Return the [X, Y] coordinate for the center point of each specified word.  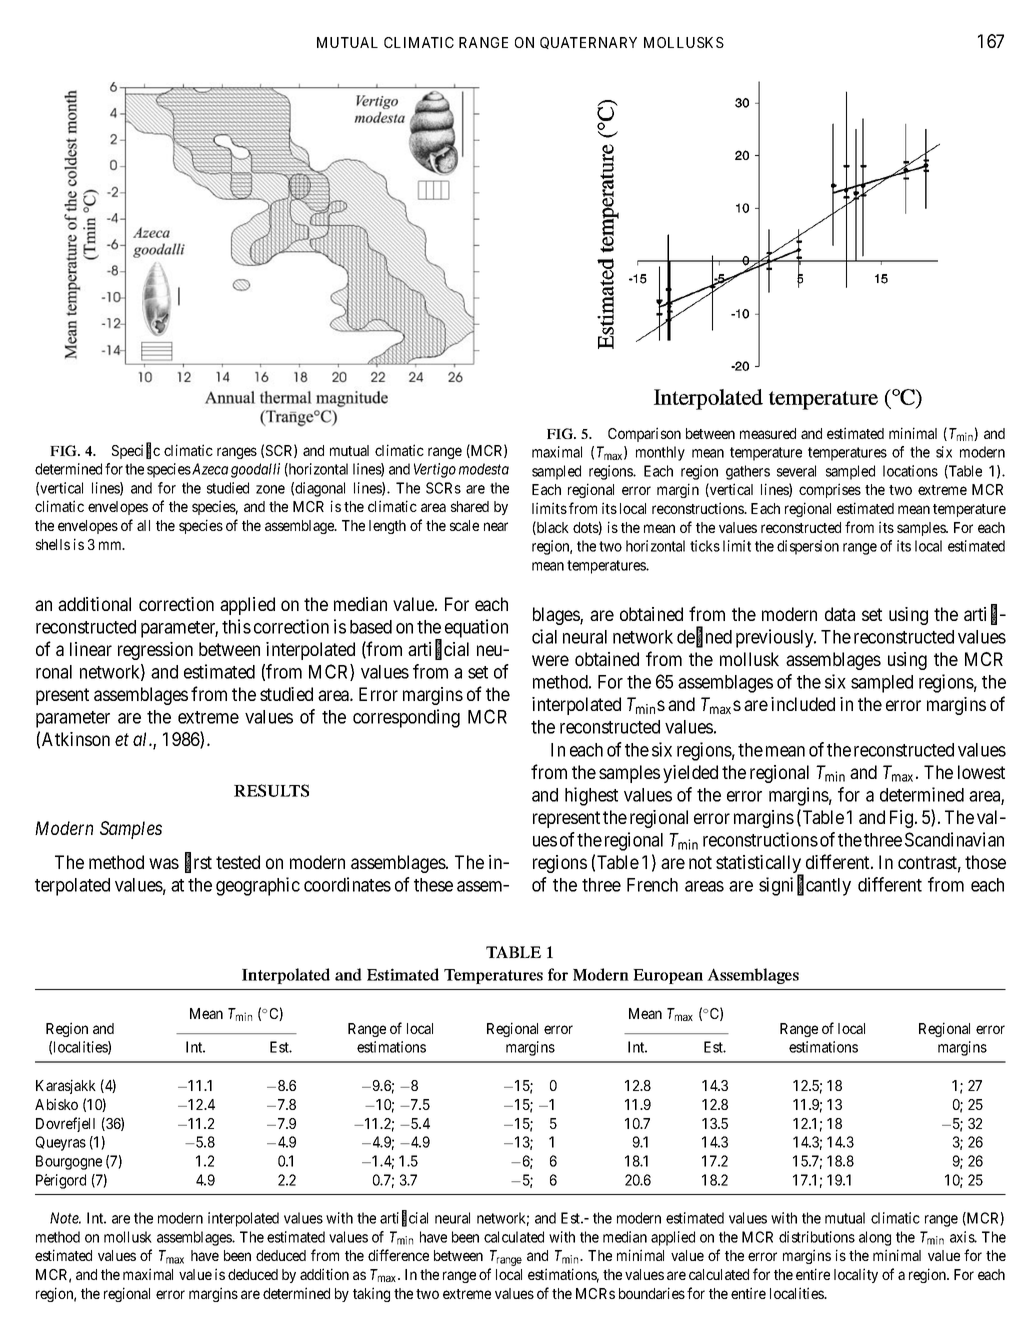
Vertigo [435, 470]
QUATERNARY [588, 43]
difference [398, 1255]
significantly [805, 886]
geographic [258, 886]
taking [371, 1294]
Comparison [644, 434]
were [550, 660]
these [433, 885]
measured [768, 433]
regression [155, 651]
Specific [136, 451]
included [803, 704]
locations [910, 471]
